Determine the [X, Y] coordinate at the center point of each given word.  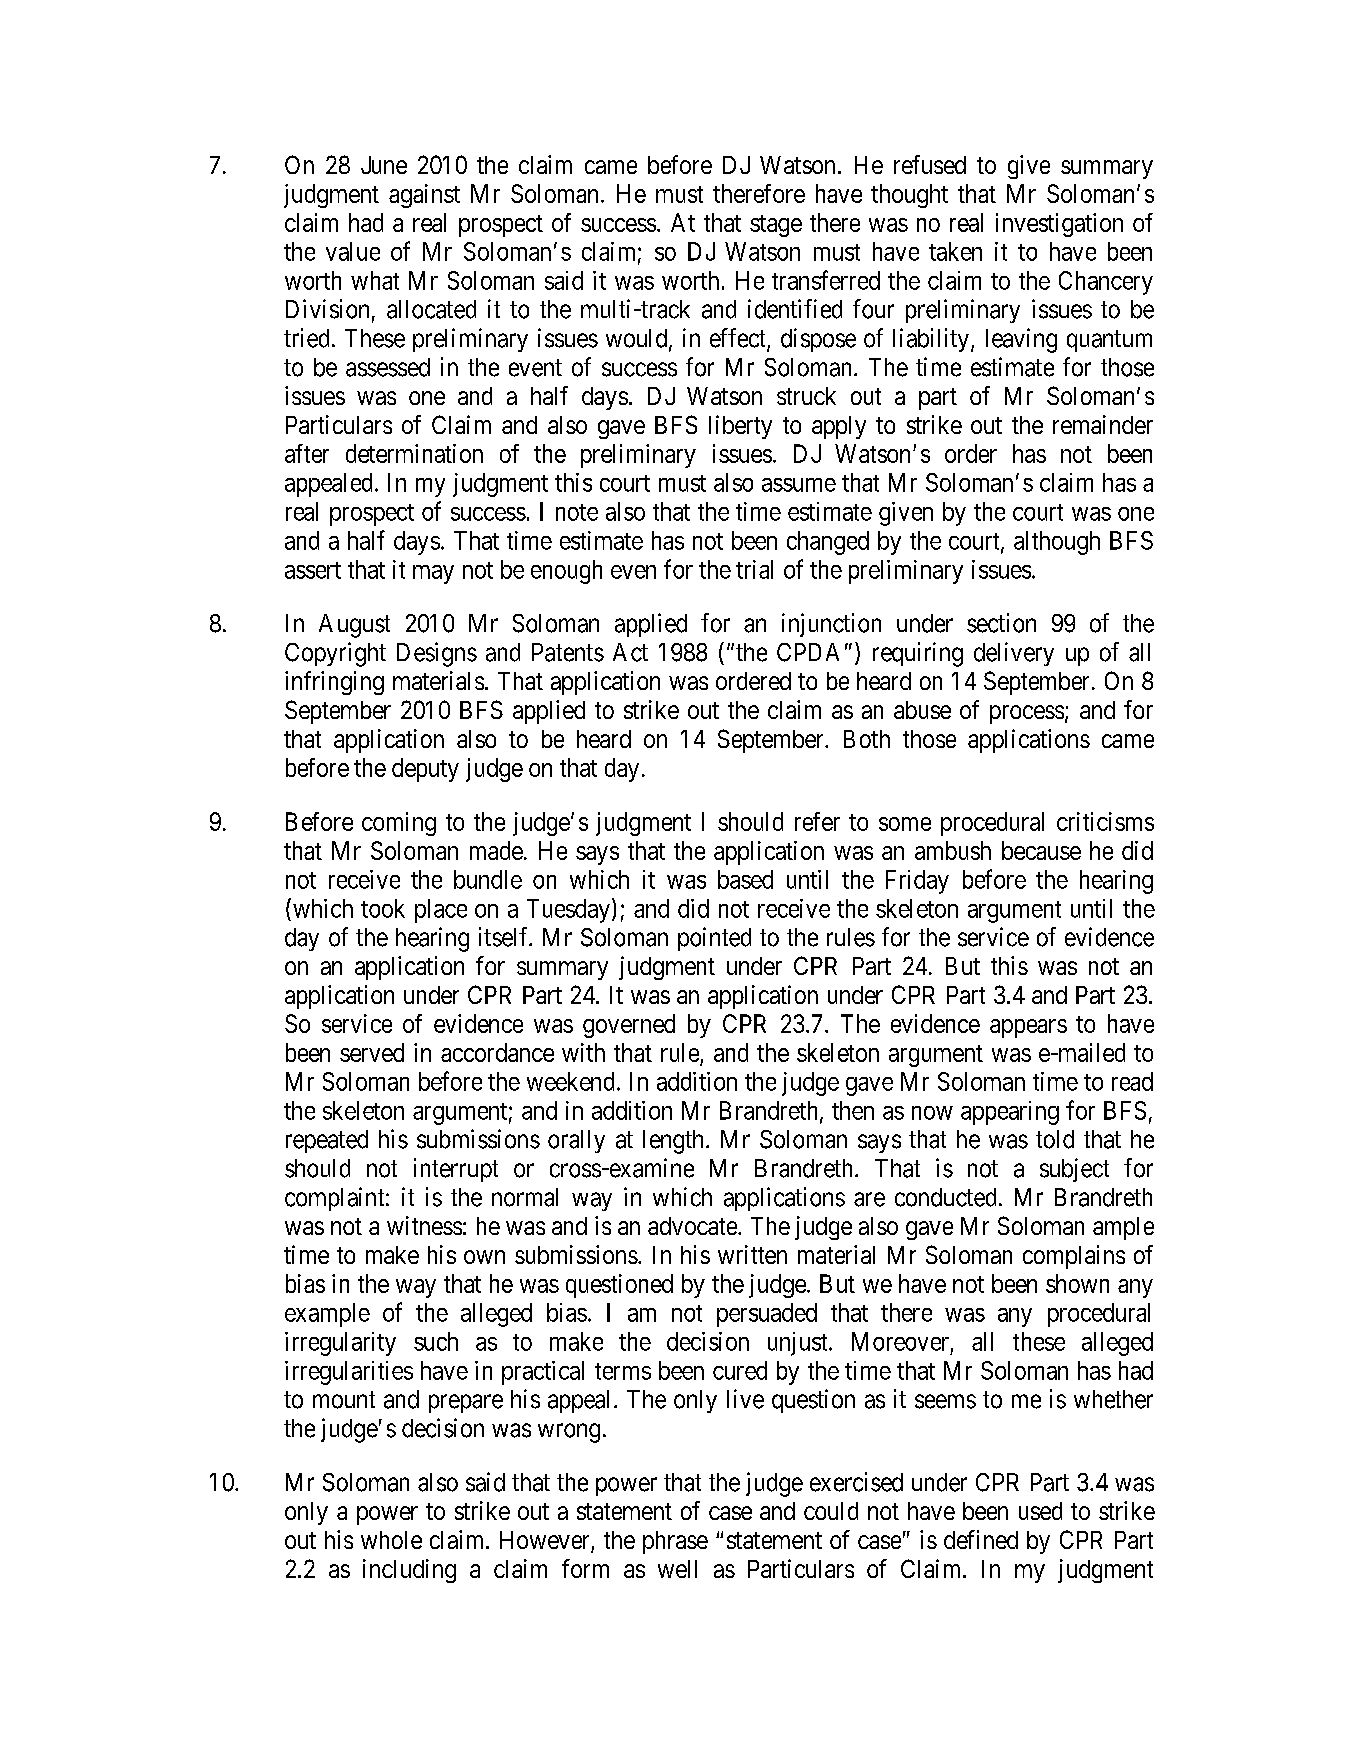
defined [981, 1539]
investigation [1059, 225]
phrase [675, 1542]
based [745, 879]
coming [399, 824]
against [424, 196]
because [1041, 850]
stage [776, 226]
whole [391, 1540]
